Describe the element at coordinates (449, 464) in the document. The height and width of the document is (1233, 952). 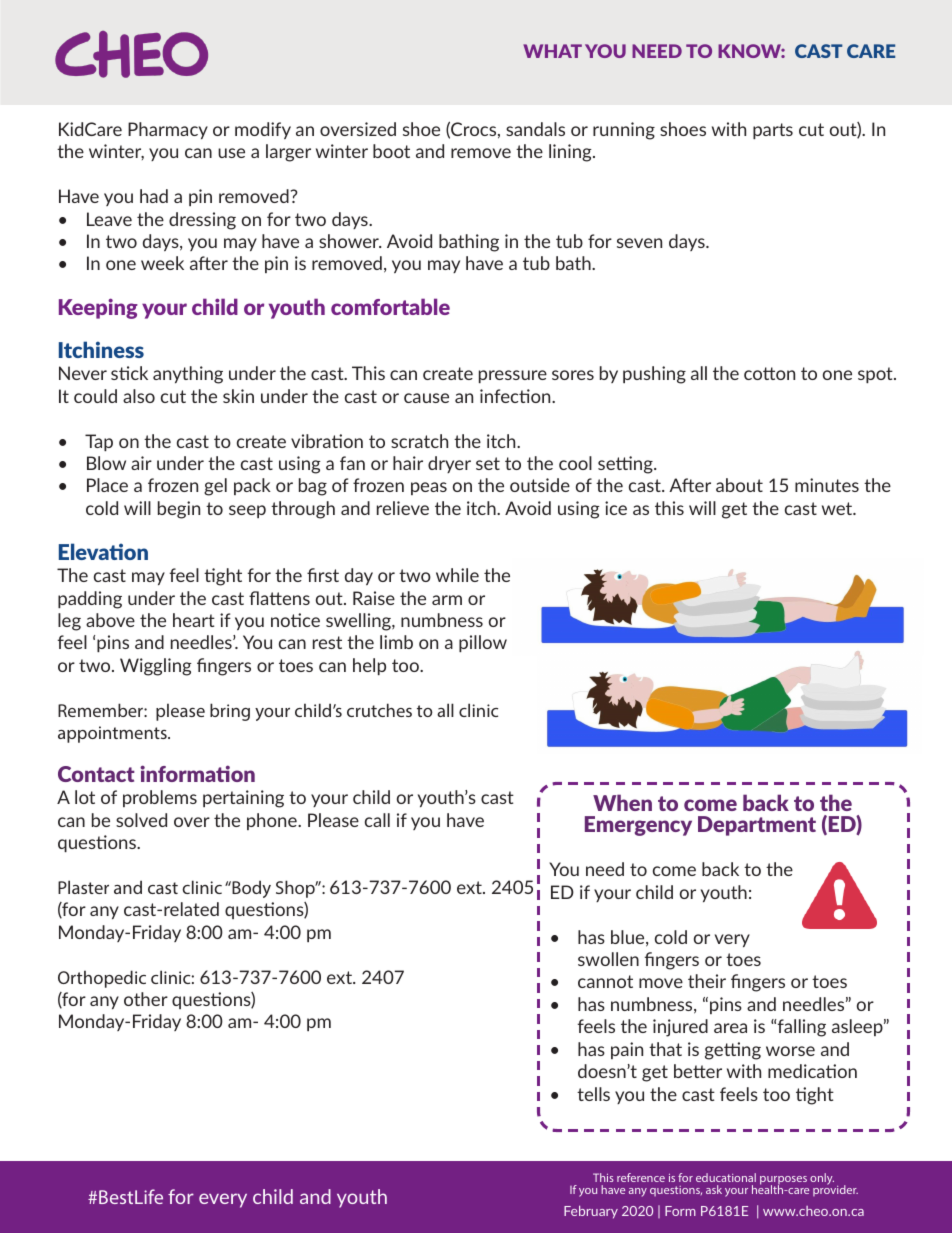
I see `dryer` at that location.
